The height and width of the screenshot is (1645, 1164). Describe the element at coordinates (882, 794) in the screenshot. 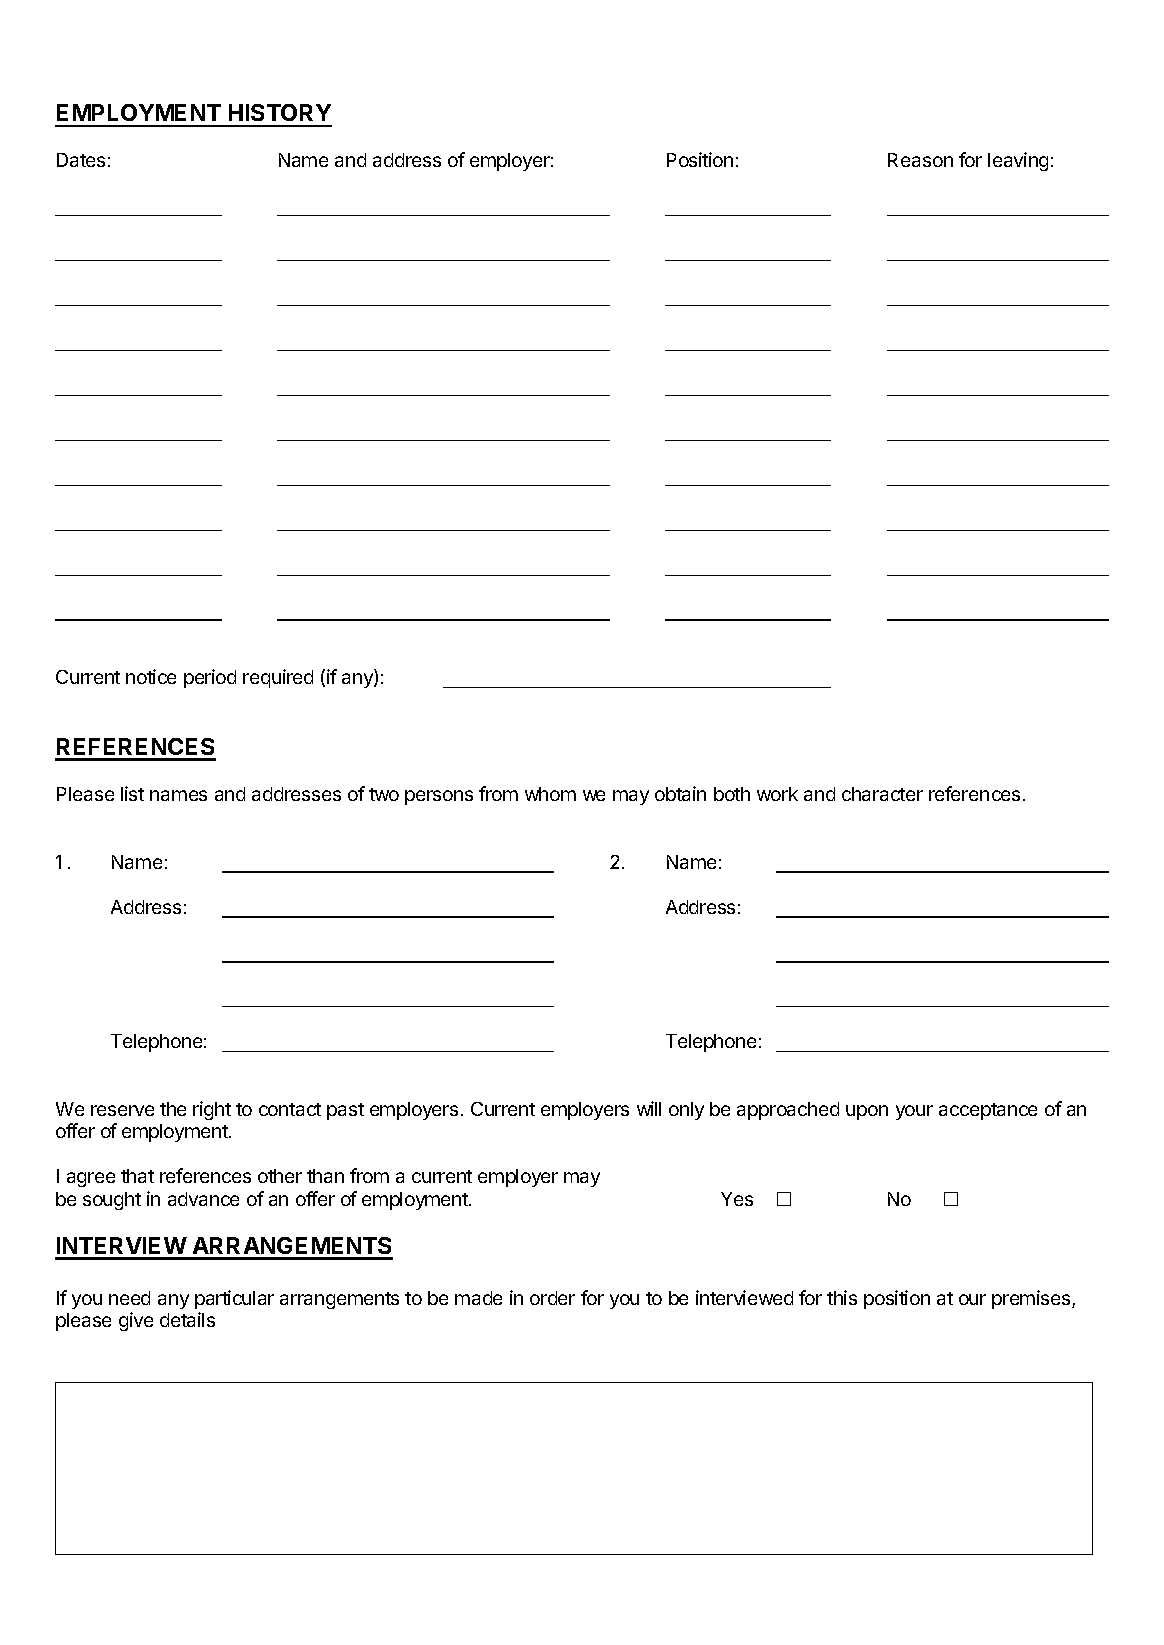

I see `character` at that location.
